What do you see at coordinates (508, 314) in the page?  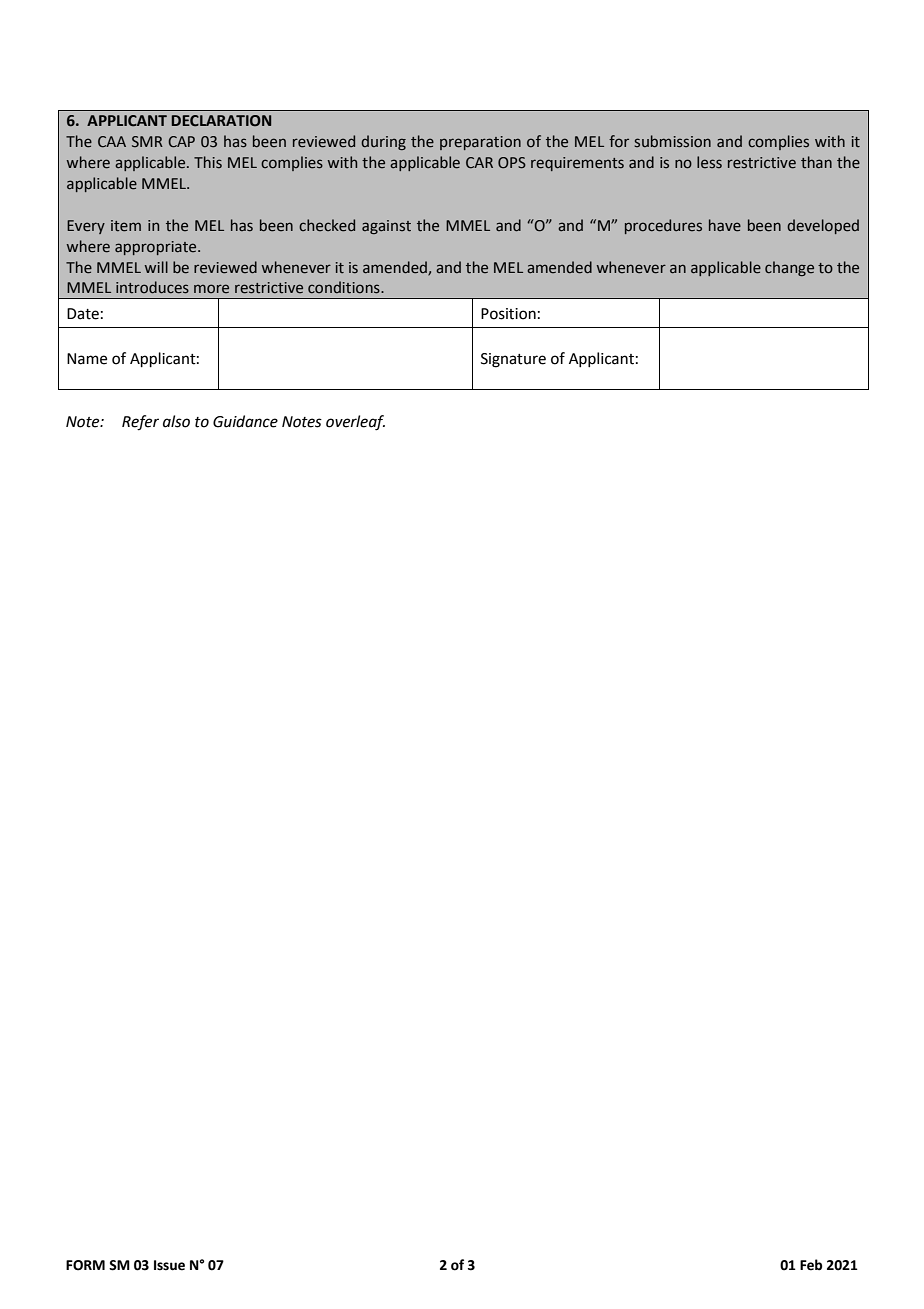 I see `Position` at bounding box center [508, 314].
